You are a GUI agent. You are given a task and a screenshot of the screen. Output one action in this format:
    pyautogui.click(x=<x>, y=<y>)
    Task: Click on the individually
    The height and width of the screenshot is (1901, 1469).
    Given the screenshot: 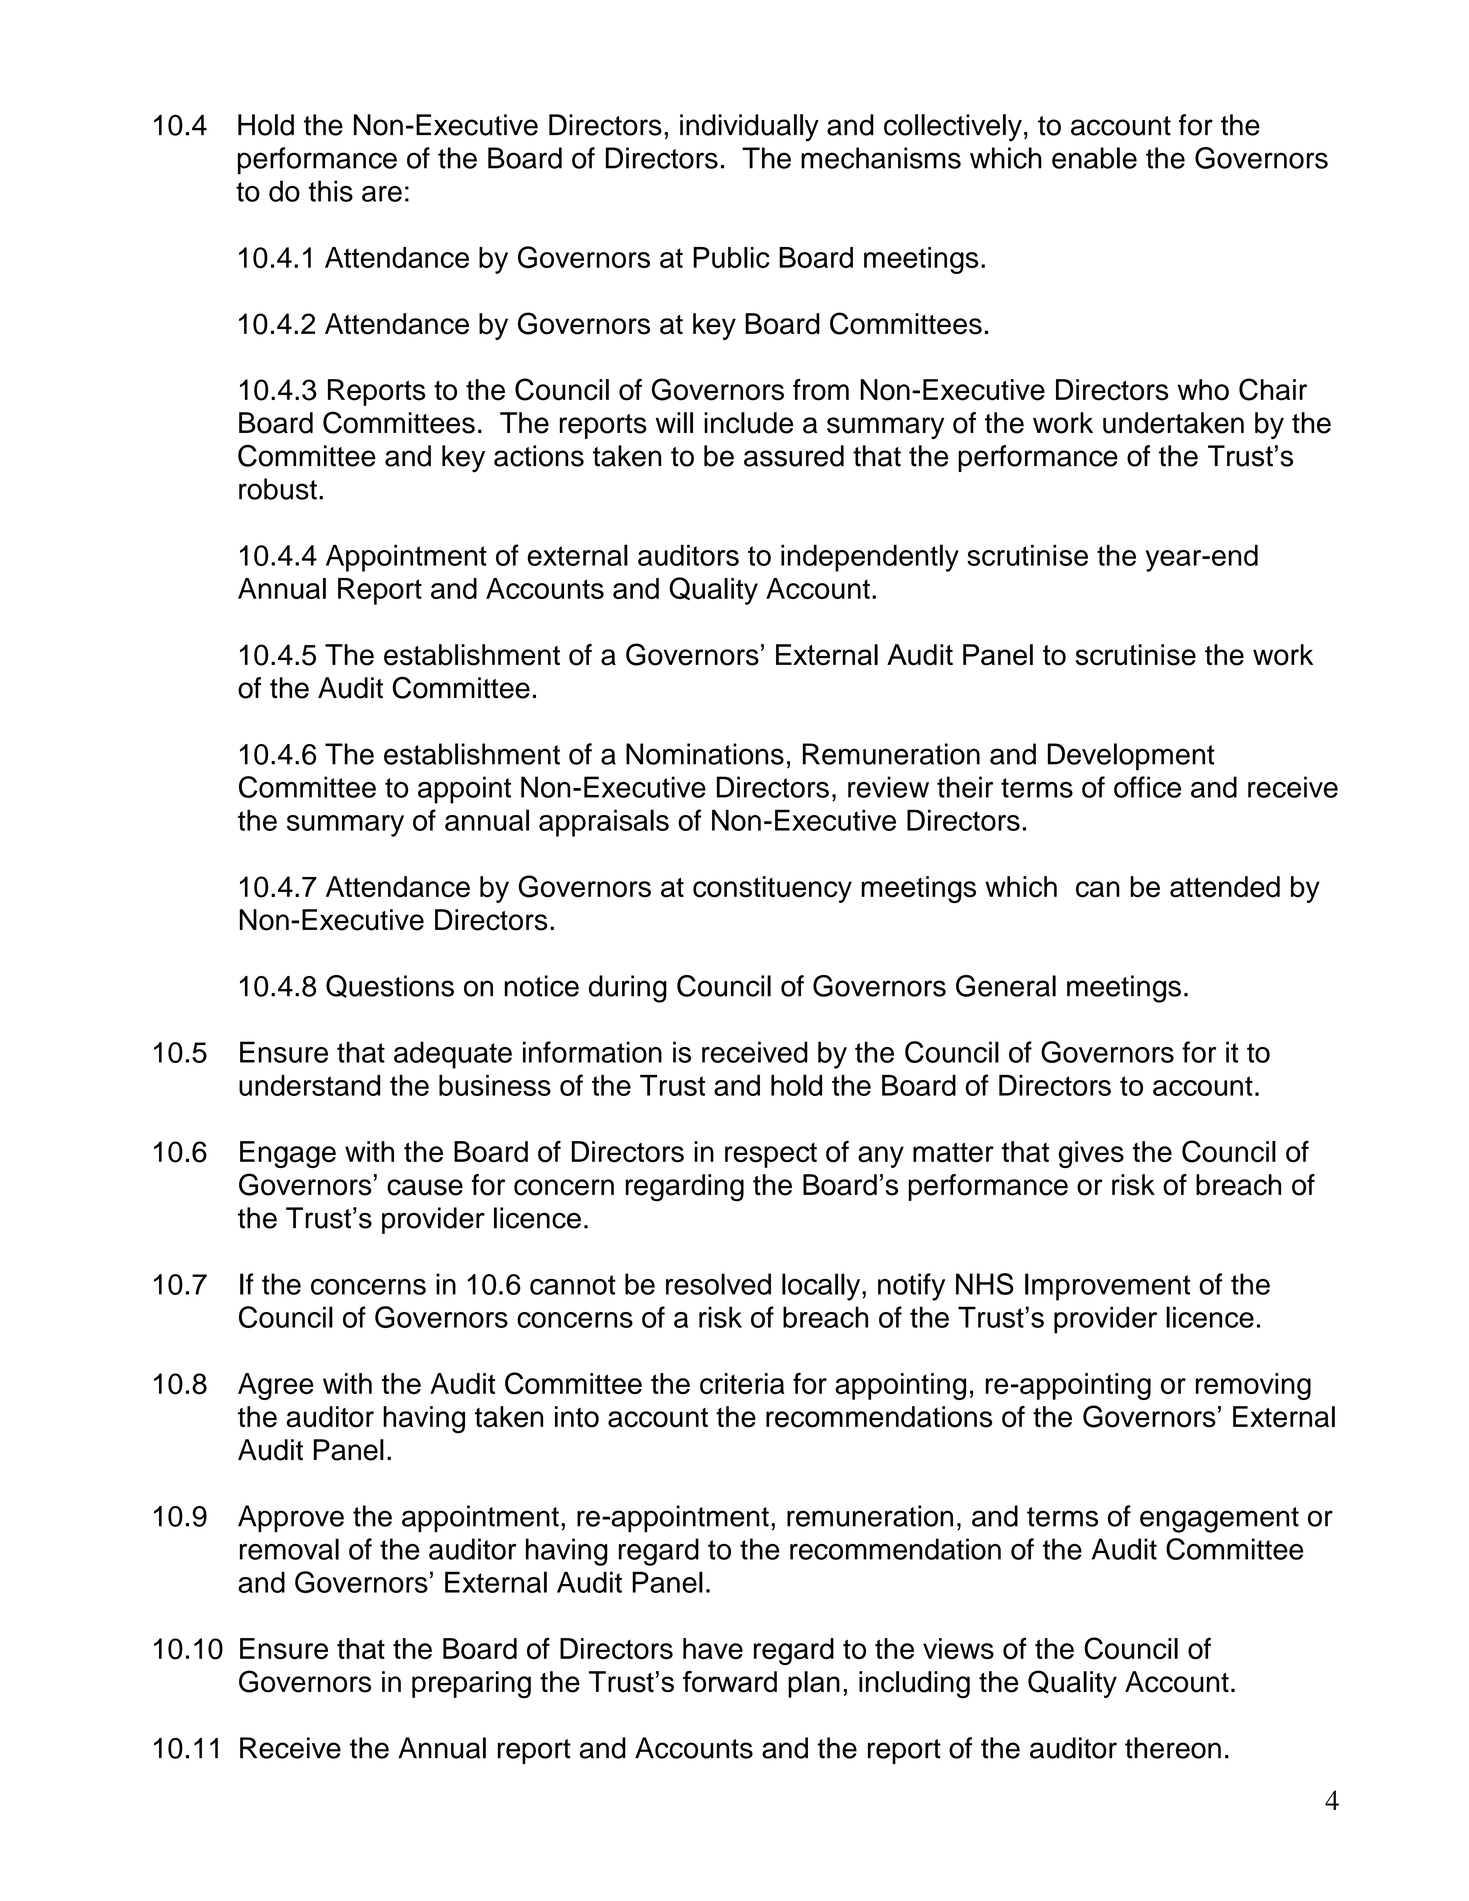 What is the action you would take?
    pyautogui.click(x=749, y=128)
